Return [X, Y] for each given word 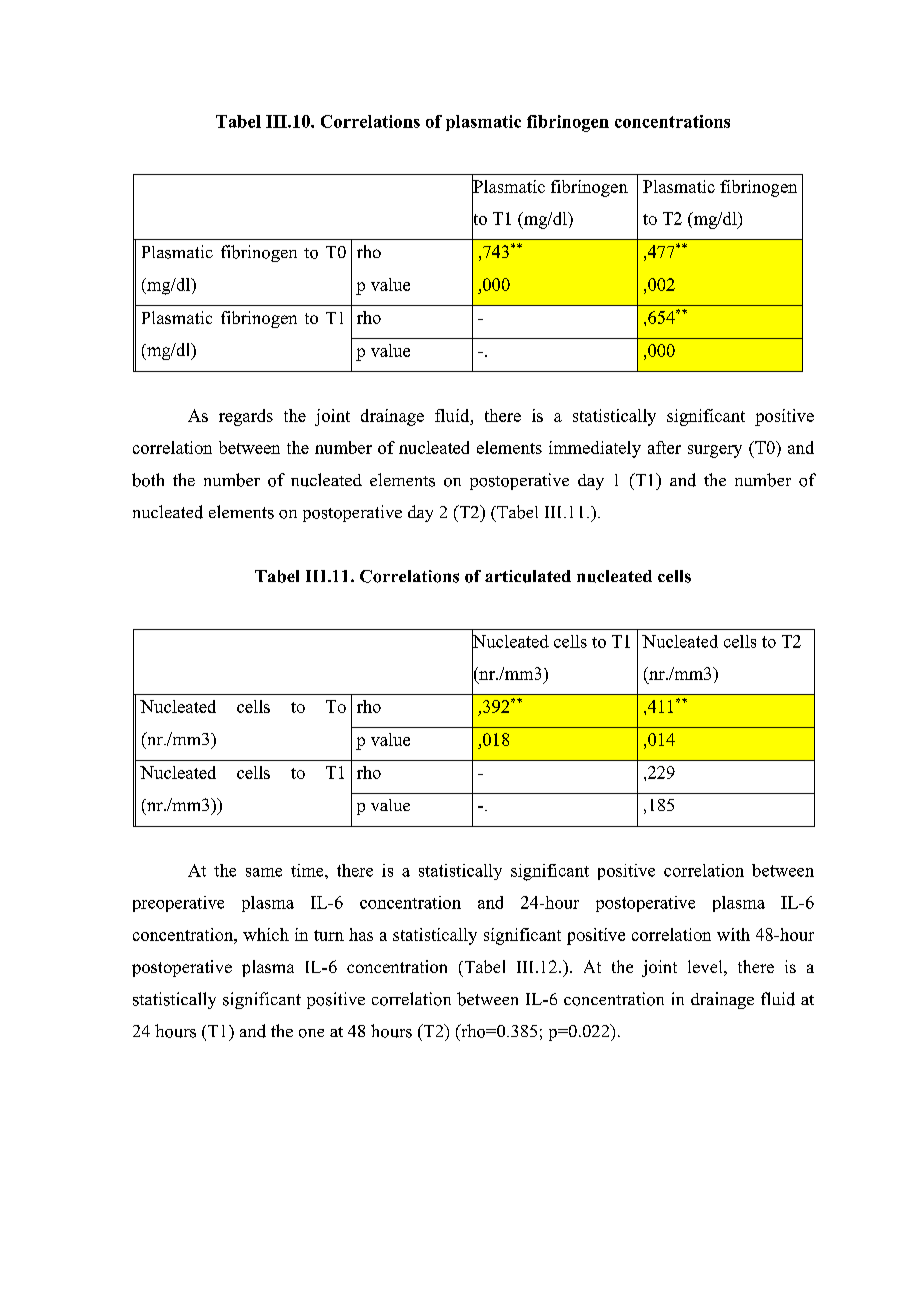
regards [246, 417]
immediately [595, 449]
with [733, 934]
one [311, 1033]
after [664, 447]
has [361, 934]
